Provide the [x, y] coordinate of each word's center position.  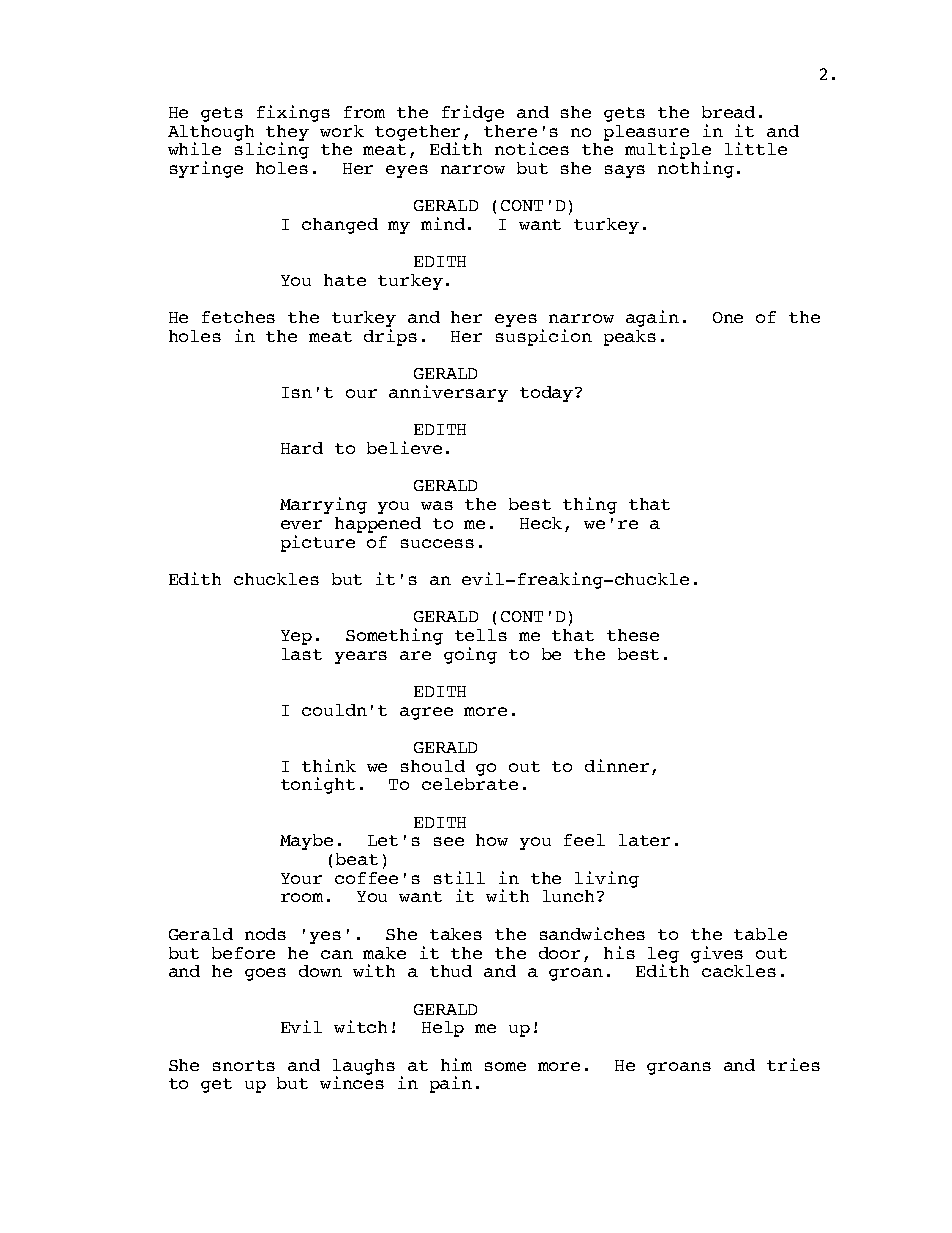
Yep [296, 637]
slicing [272, 150]
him [456, 1064]
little [756, 148]
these [633, 635]
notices [532, 148]
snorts [244, 1065]
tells [481, 635]
